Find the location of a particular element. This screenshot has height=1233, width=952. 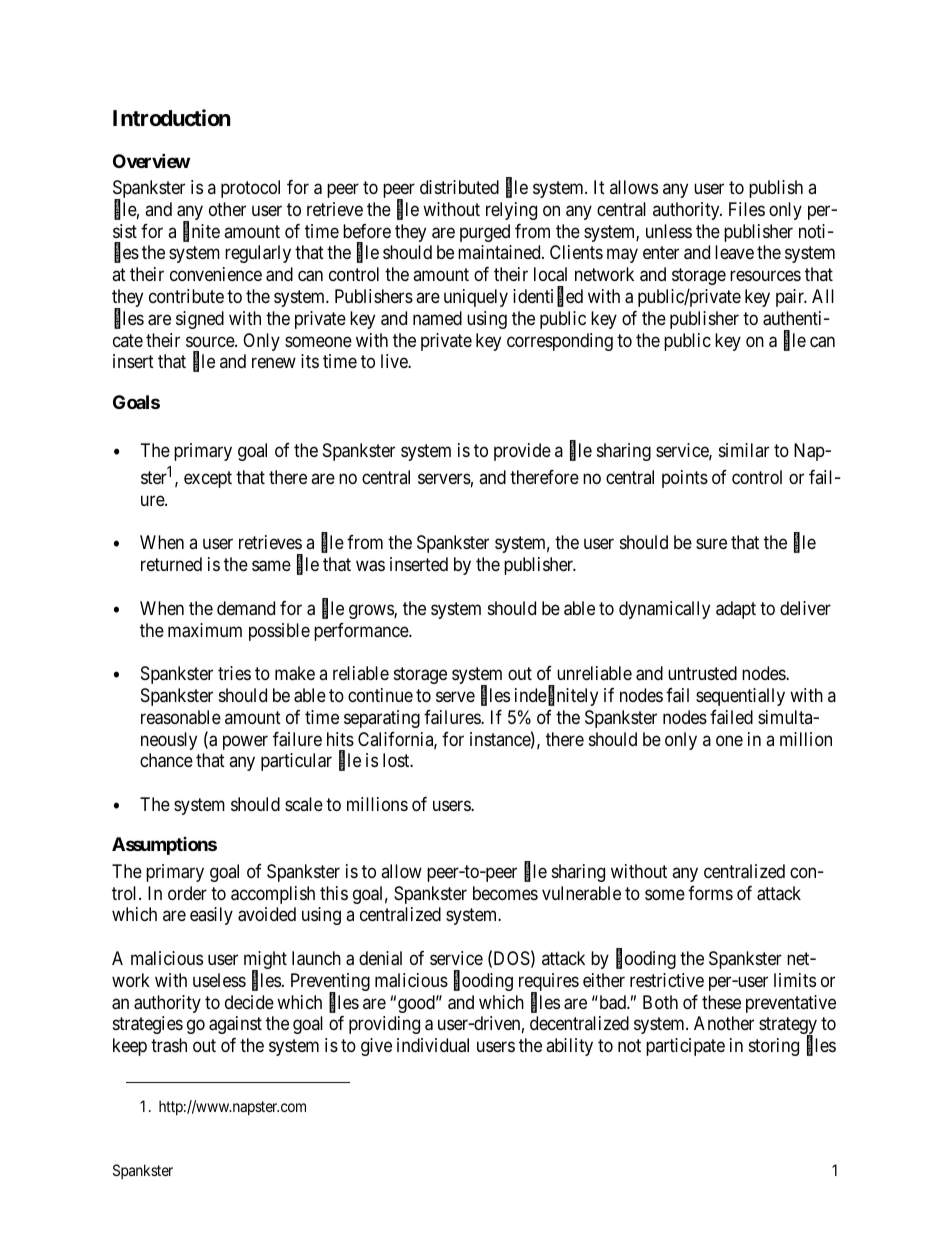

distributed is located at coordinates (459, 187).
